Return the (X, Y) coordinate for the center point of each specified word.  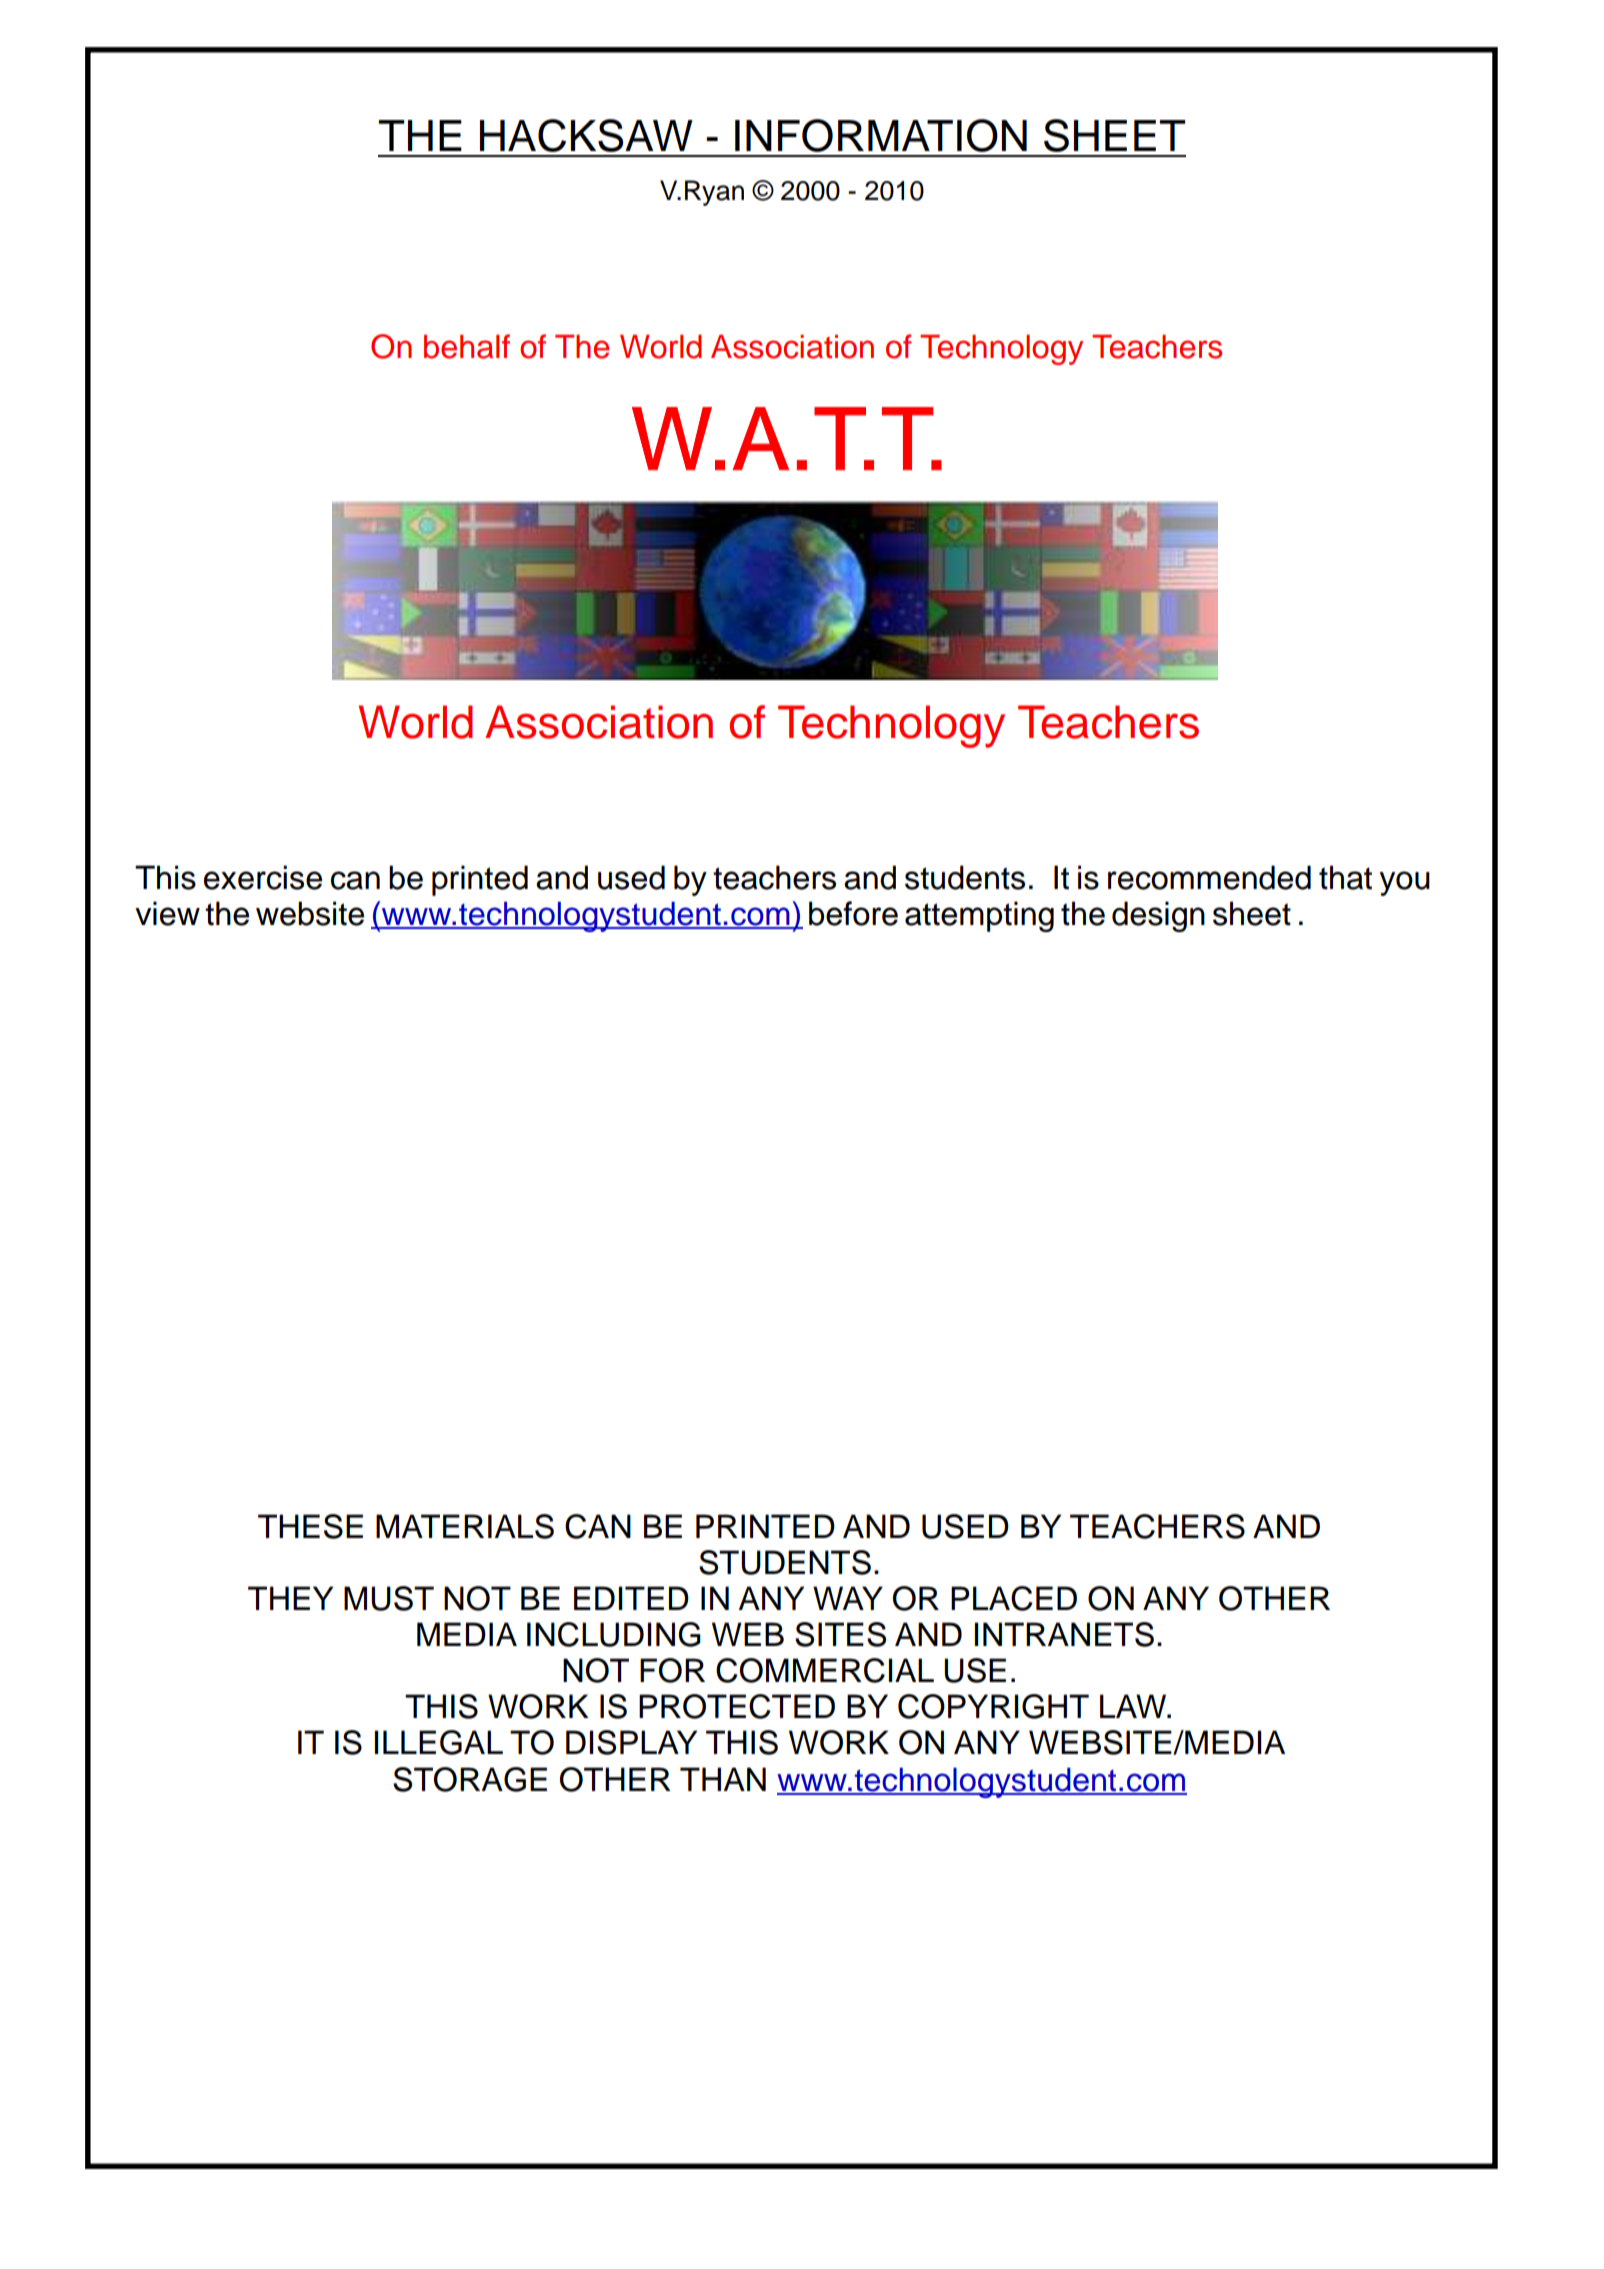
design (1158, 916)
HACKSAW (586, 135)
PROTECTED (737, 1706)
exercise (263, 877)
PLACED (1014, 1598)
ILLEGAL (439, 1742)
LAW (1134, 1706)
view (167, 913)
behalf (467, 346)
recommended (1209, 877)
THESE (310, 1526)
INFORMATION (881, 135)
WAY (848, 1598)
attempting (979, 916)
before (853, 913)
